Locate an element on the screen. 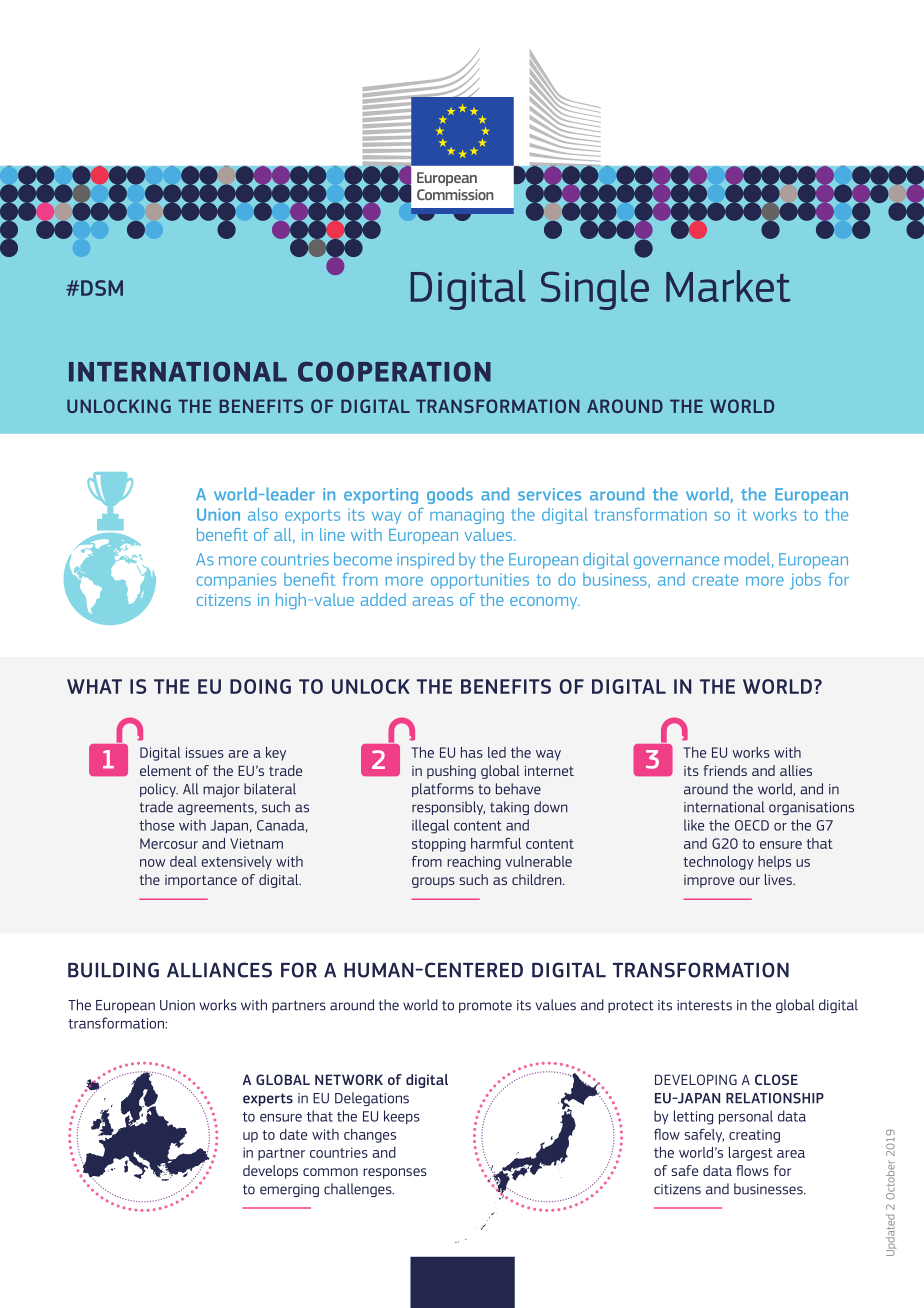  groups is located at coordinates (433, 882).
